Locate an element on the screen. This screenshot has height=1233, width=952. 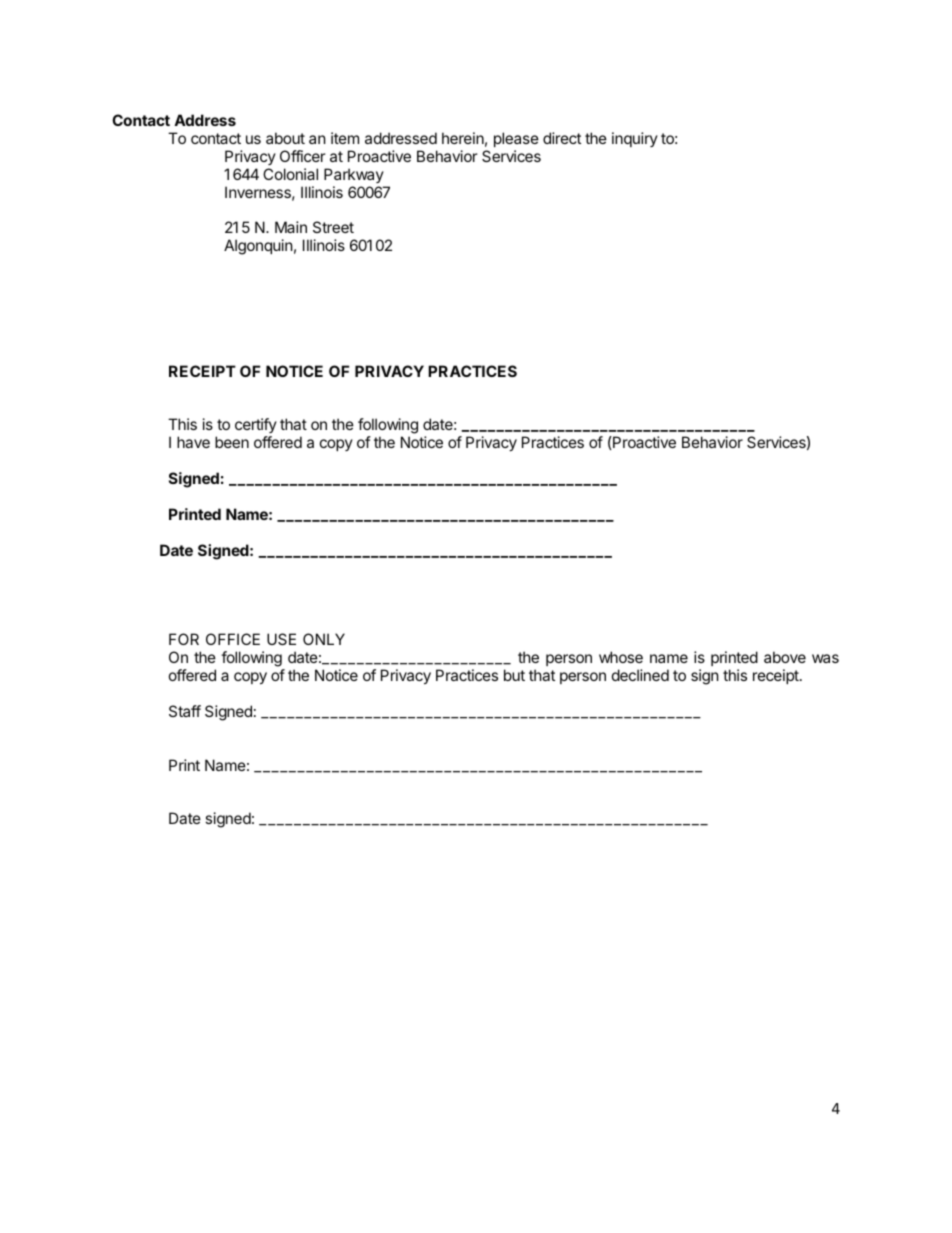
certify is located at coordinates (256, 425).
